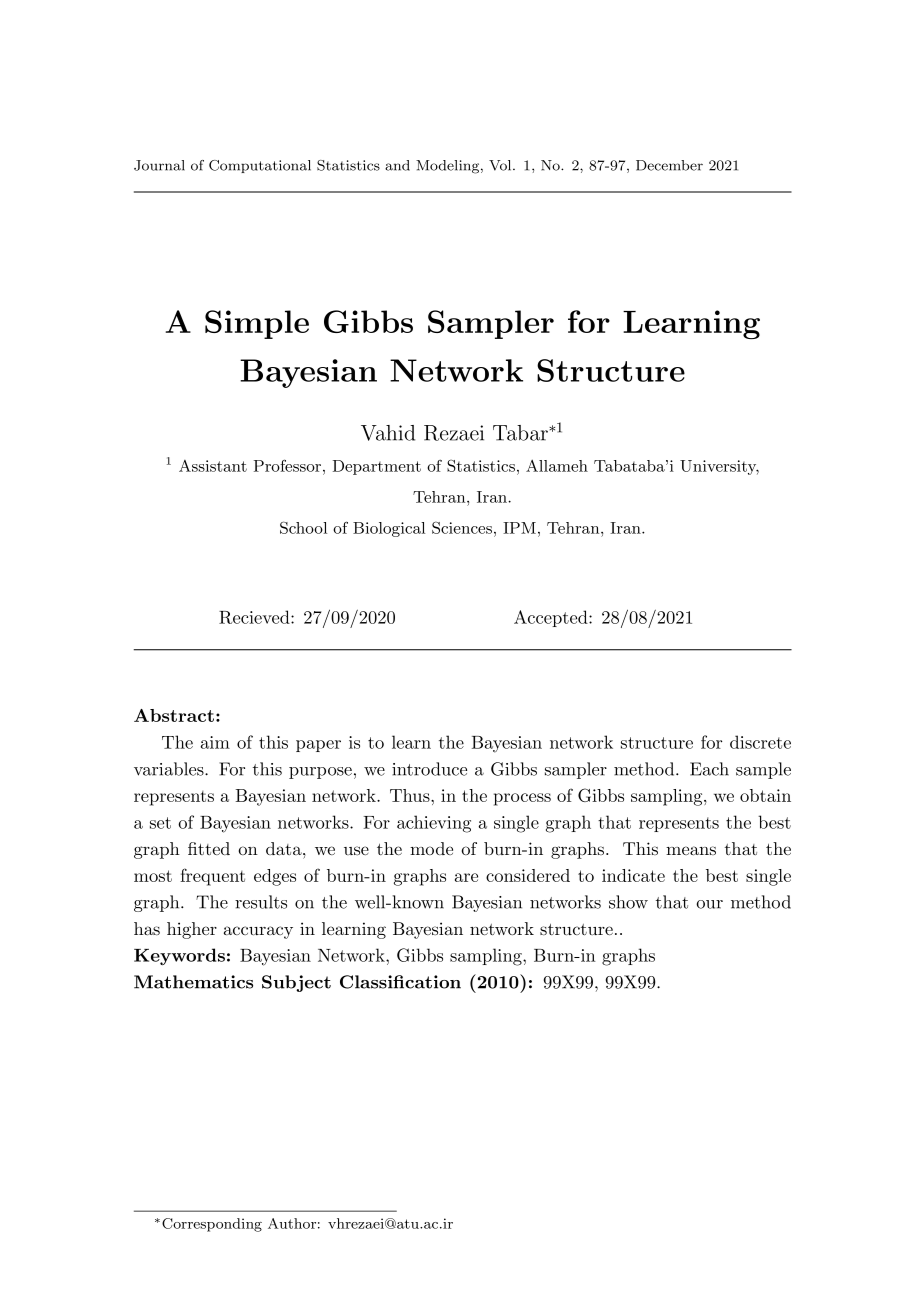  Describe the element at coordinates (669, 165) in the image. I see `December` at that location.
